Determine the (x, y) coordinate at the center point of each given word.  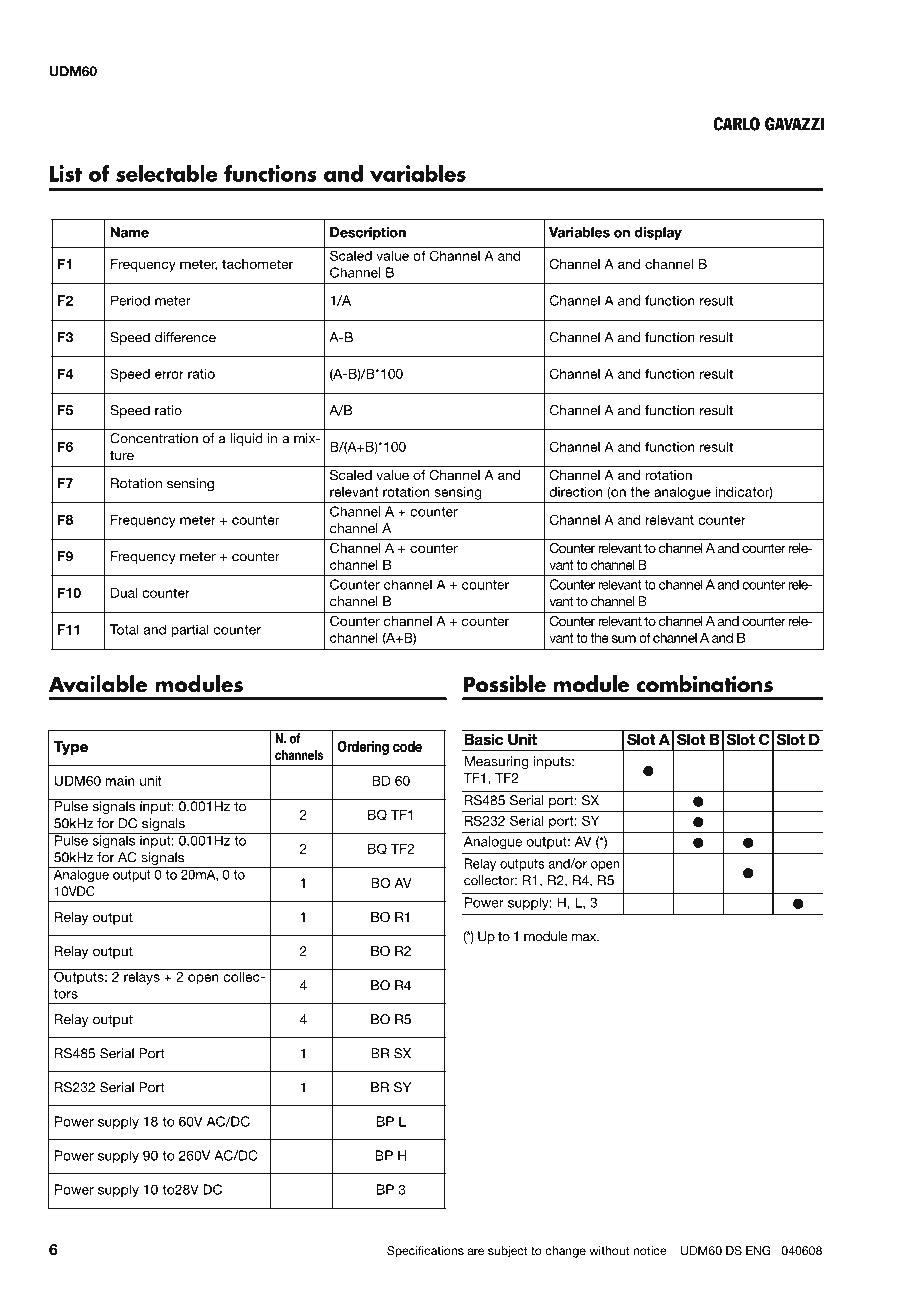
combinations (704, 684)
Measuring (497, 762)
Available (98, 684)
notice (650, 1250)
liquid (246, 439)
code (407, 746)
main (120, 781)
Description (368, 233)
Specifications (425, 1252)
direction (576, 492)
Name (130, 232)
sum (624, 639)
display (658, 233)
